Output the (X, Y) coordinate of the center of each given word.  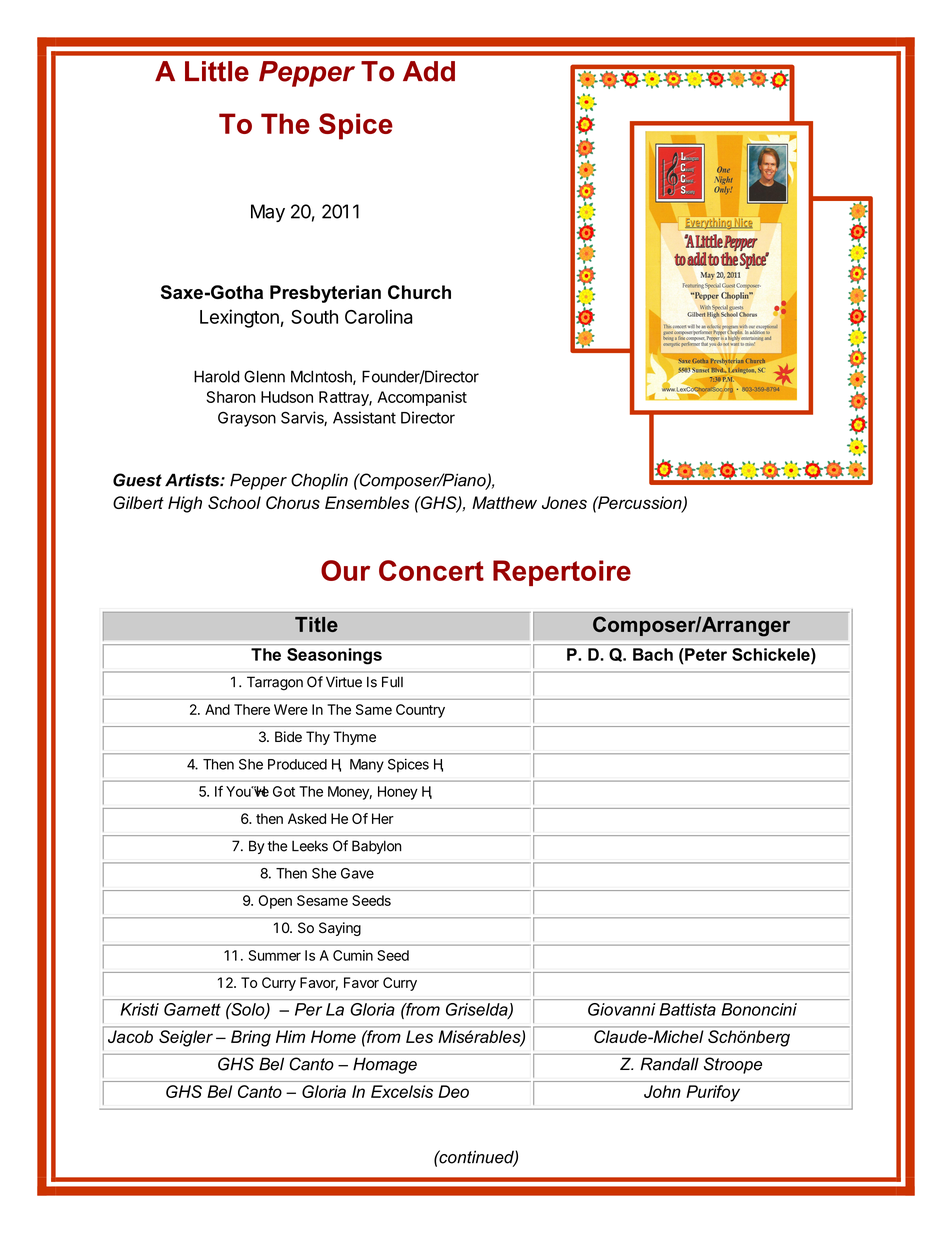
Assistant (364, 417)
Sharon (231, 397)
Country (420, 711)
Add (429, 71)
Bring (251, 1038)
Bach (653, 654)
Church (419, 292)
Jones (564, 502)
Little (217, 71)
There (252, 709)
